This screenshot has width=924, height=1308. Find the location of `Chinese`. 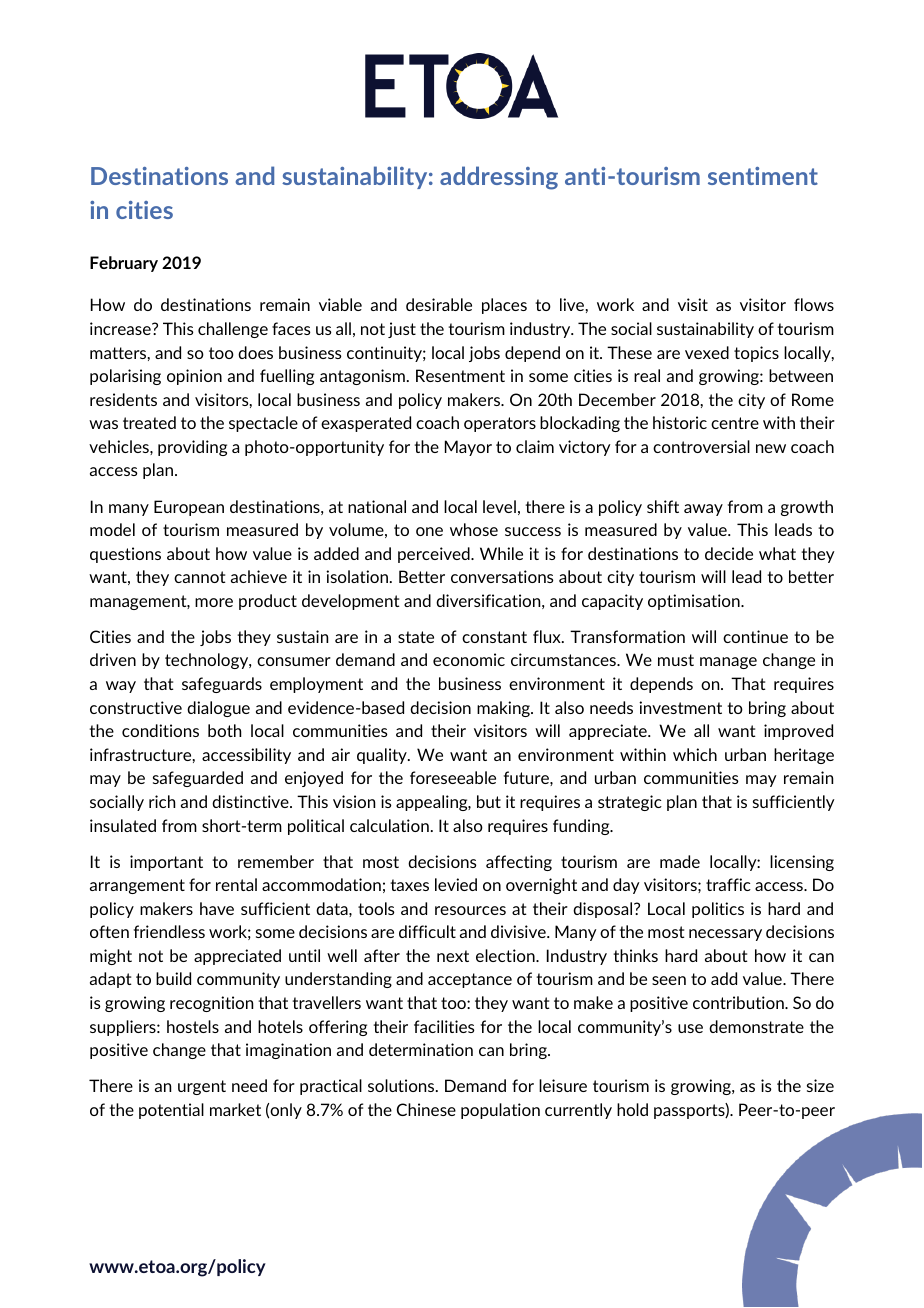

Chinese is located at coordinates (426, 1109).
